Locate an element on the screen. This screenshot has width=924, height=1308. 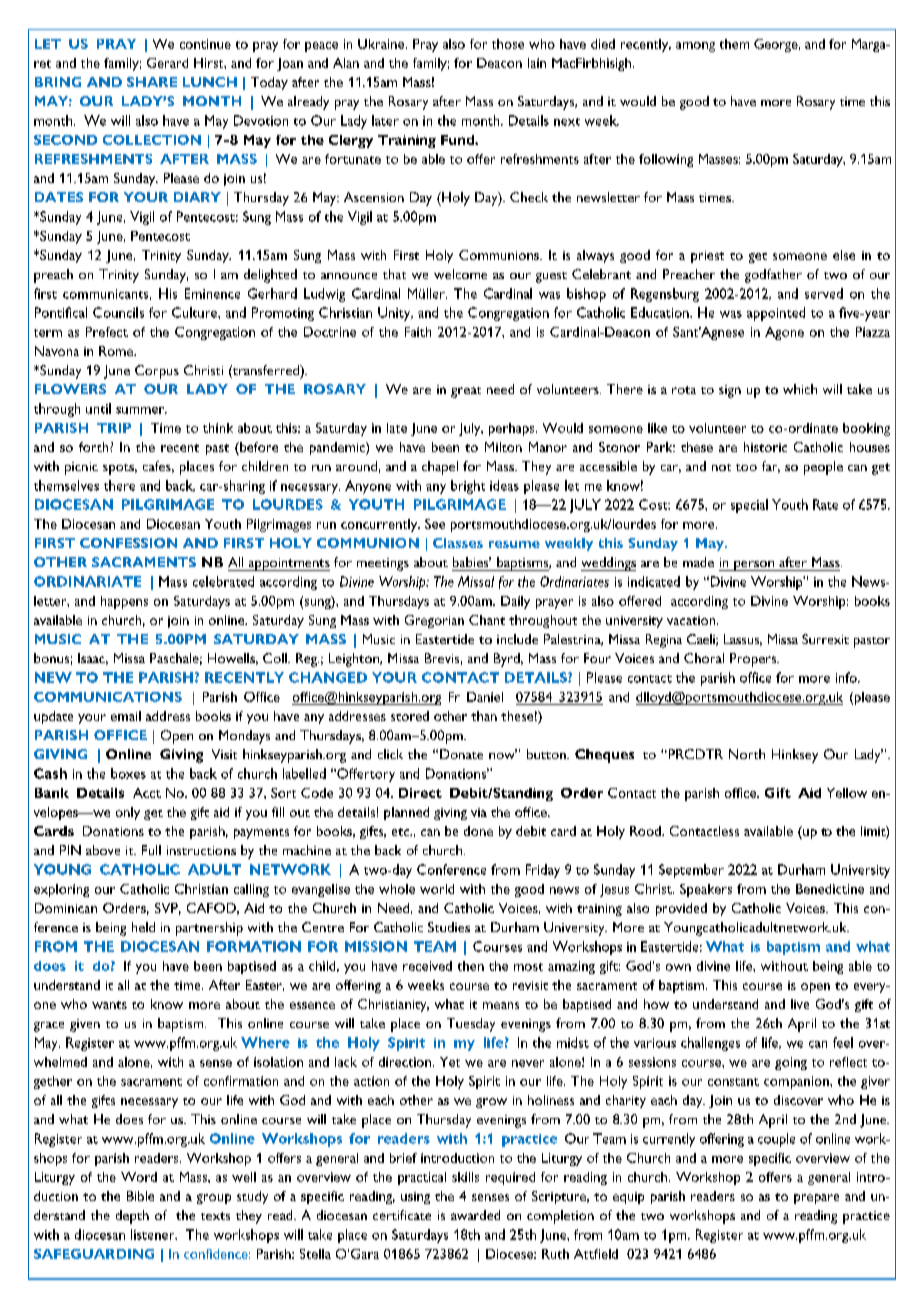
among is located at coordinates (695, 47).
